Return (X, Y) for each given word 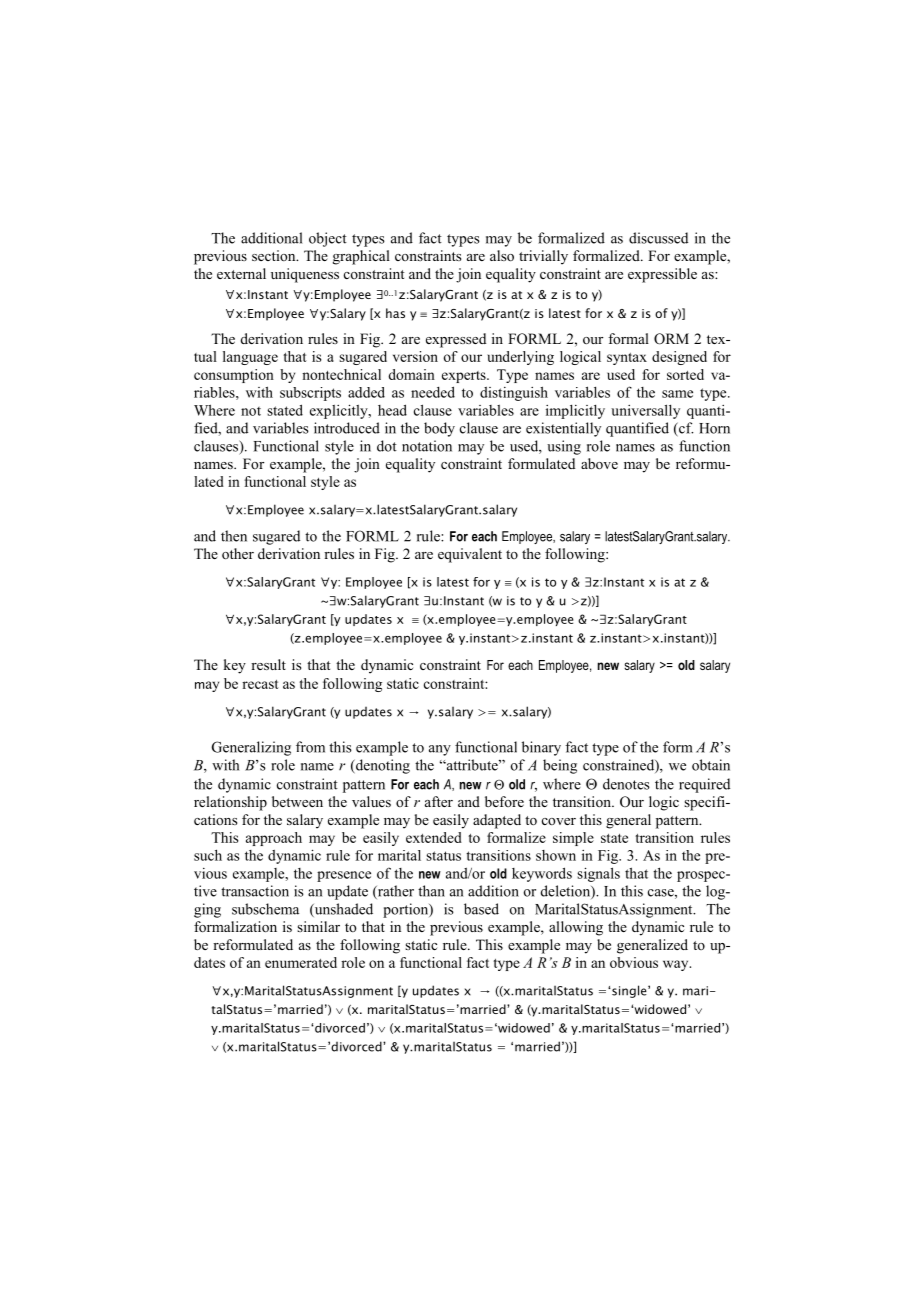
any (440, 750)
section (275, 255)
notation (427, 446)
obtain (711, 765)
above (599, 463)
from (310, 747)
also (502, 256)
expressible (662, 275)
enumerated (301, 962)
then (234, 536)
